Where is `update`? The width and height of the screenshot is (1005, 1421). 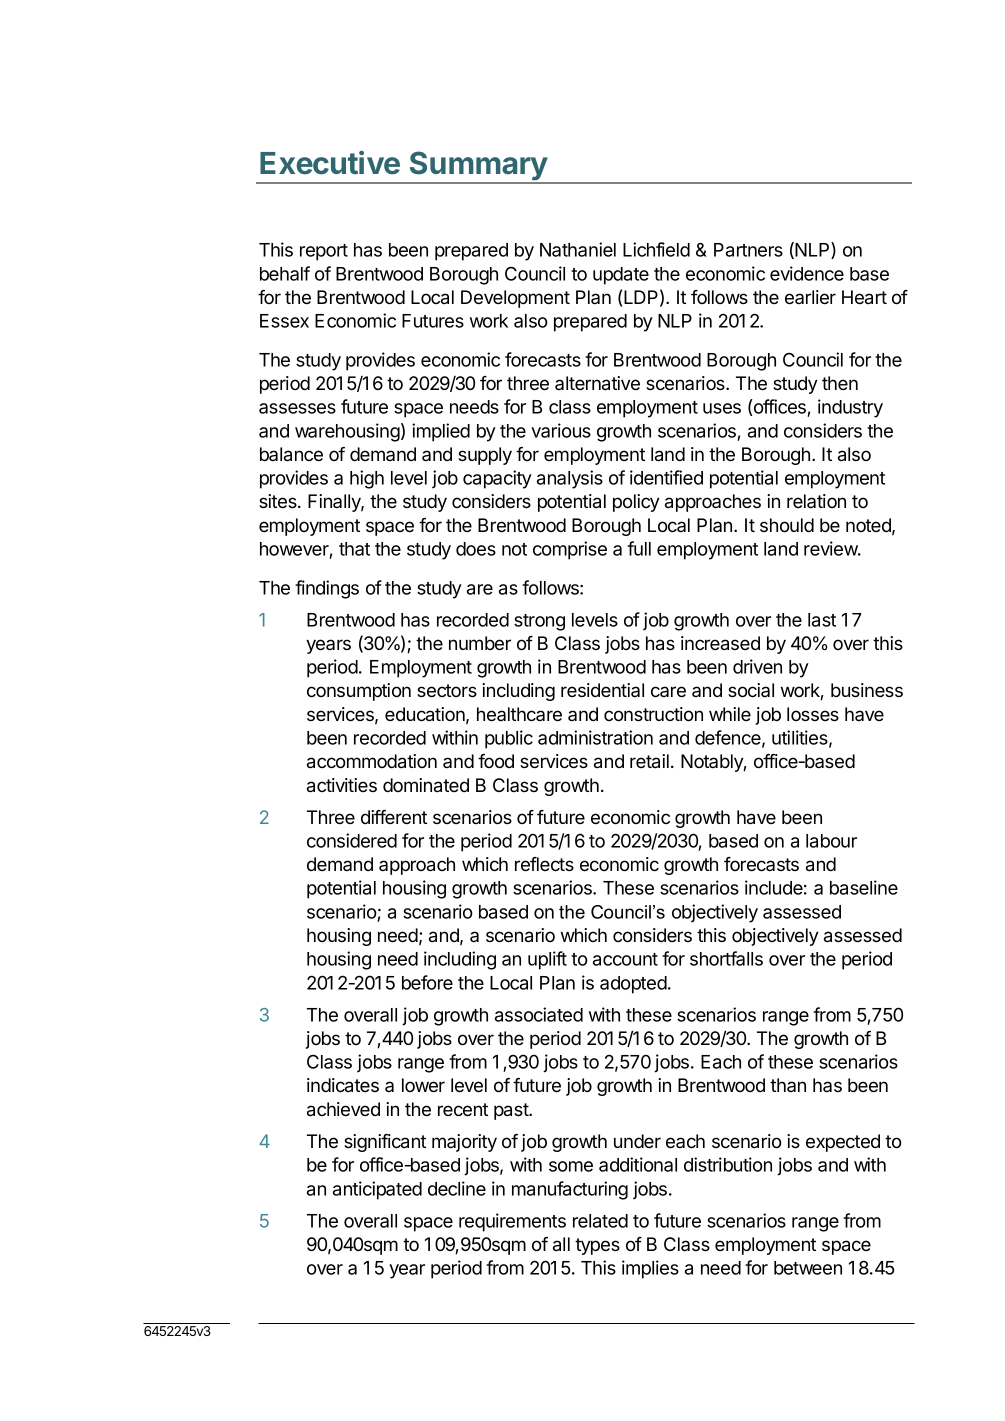
update is located at coordinates (621, 276).
